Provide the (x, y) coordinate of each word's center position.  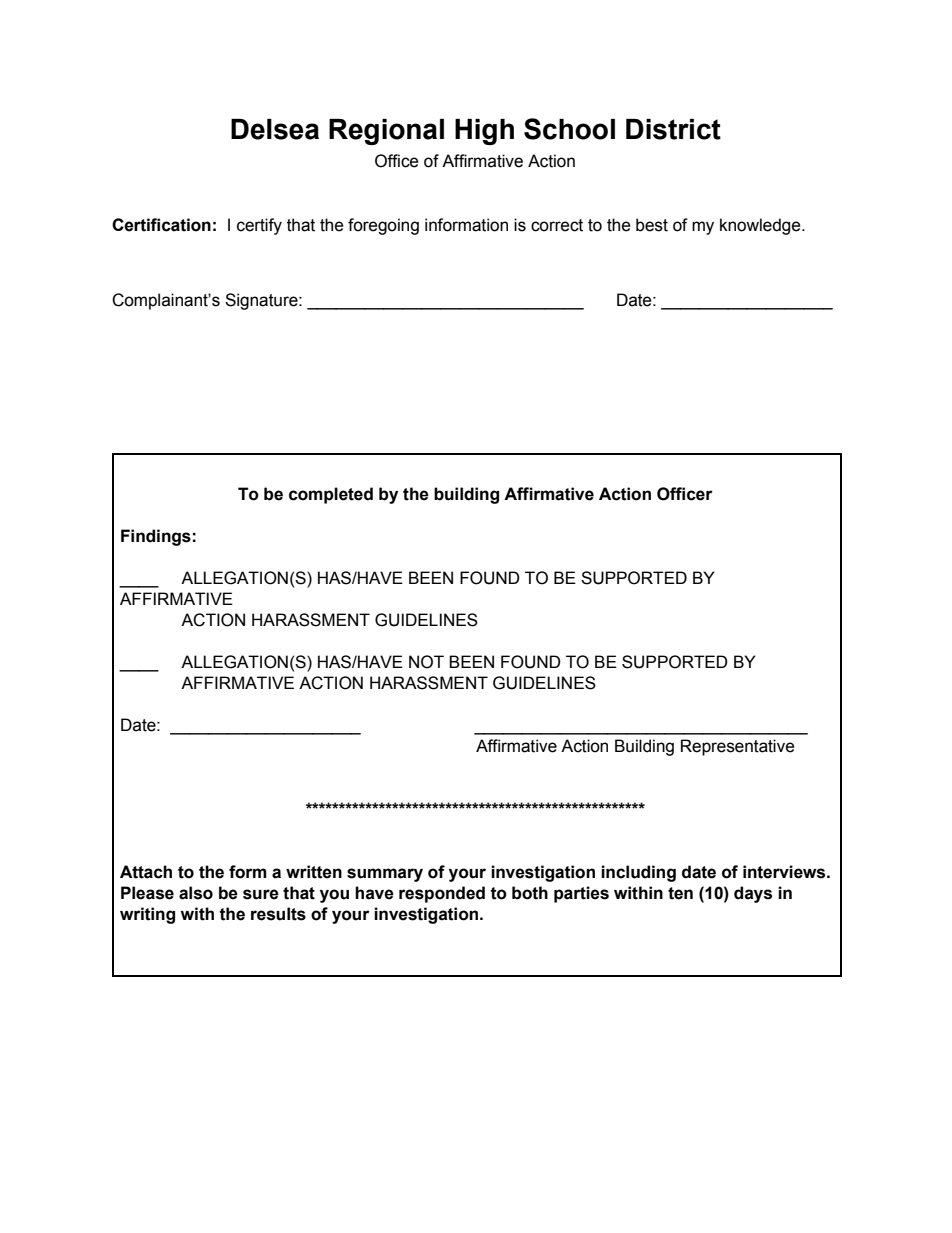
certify (259, 226)
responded (442, 894)
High (484, 132)
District (673, 129)
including (638, 873)
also (196, 893)
